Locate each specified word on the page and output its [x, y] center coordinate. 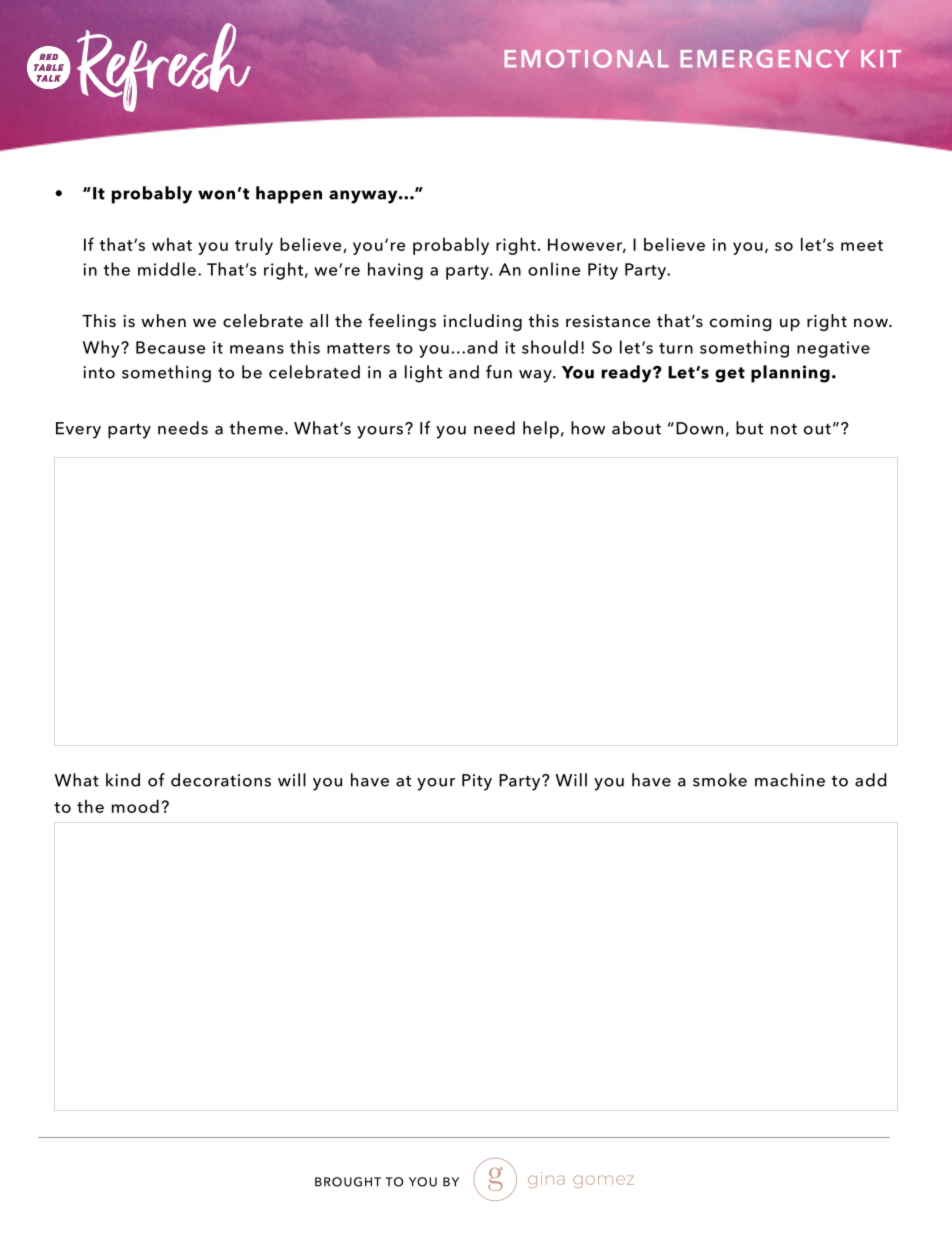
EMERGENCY [764, 59]
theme [256, 428]
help [541, 430]
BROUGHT [348, 1182]
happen [289, 195]
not [784, 429]
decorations [221, 780]
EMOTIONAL [586, 58]
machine [790, 780]
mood [135, 806]
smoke [720, 780]
